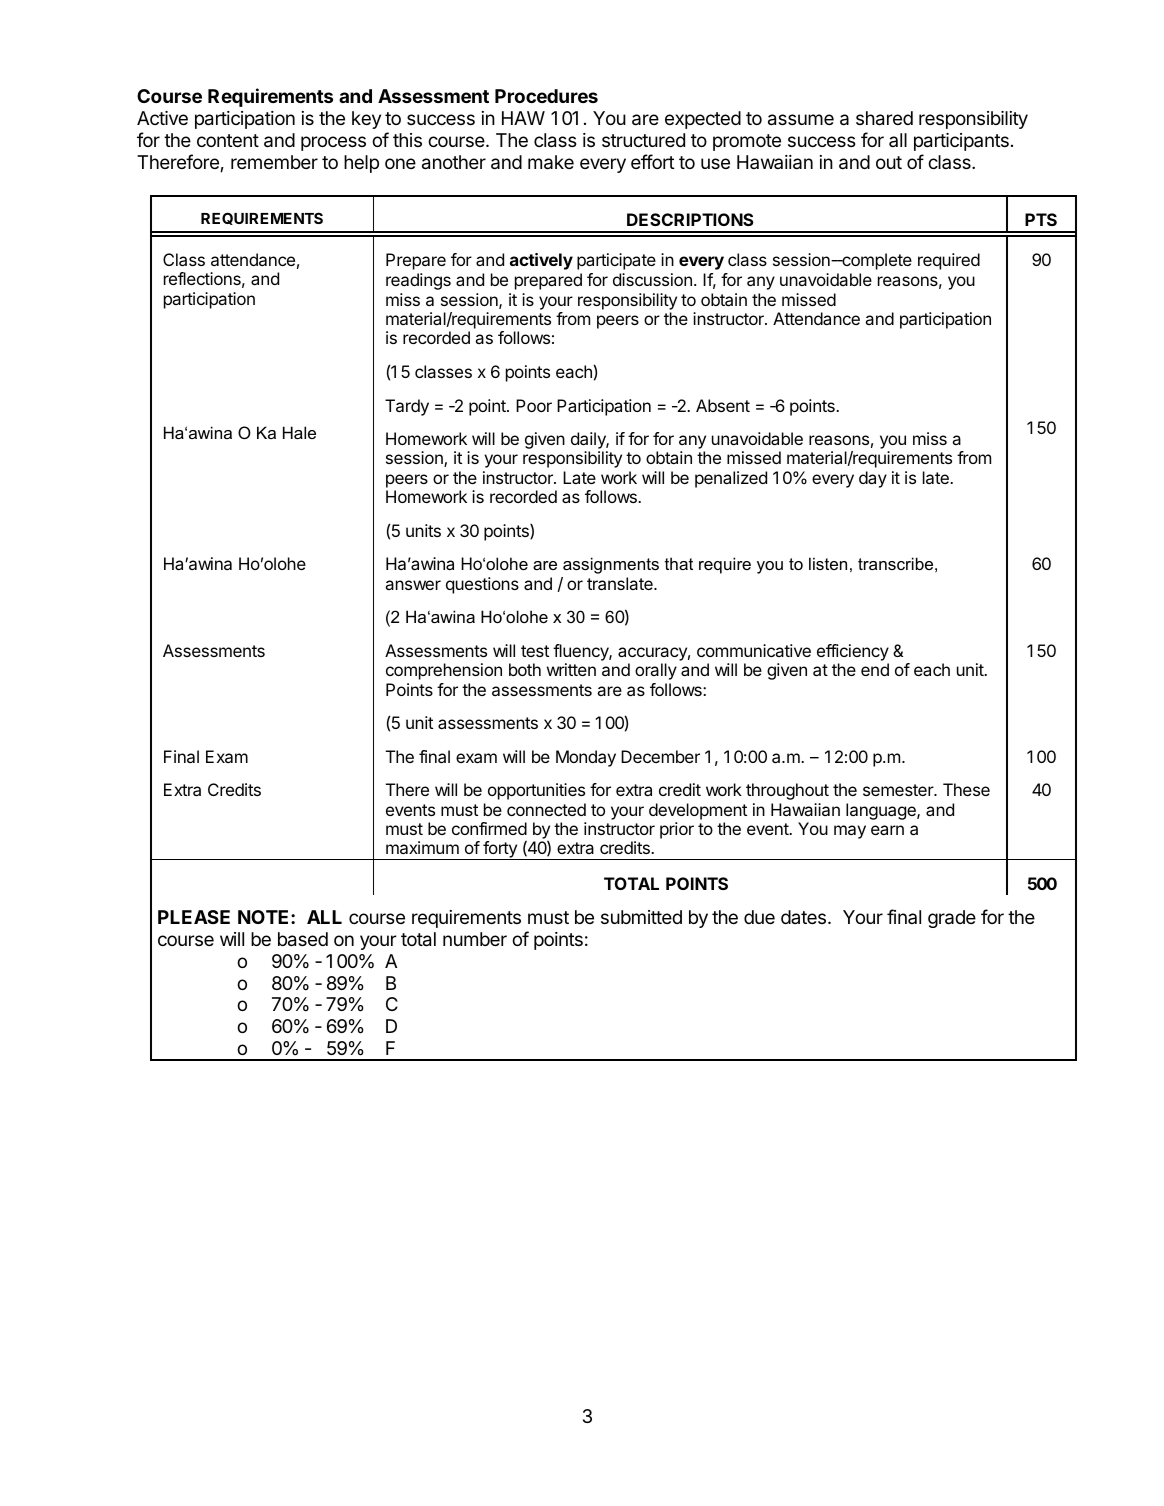 Image resolution: width=1164 pixels, height=1506 pixels. Describe the element at coordinates (961, 142) in the screenshot. I see `participants` at that location.
